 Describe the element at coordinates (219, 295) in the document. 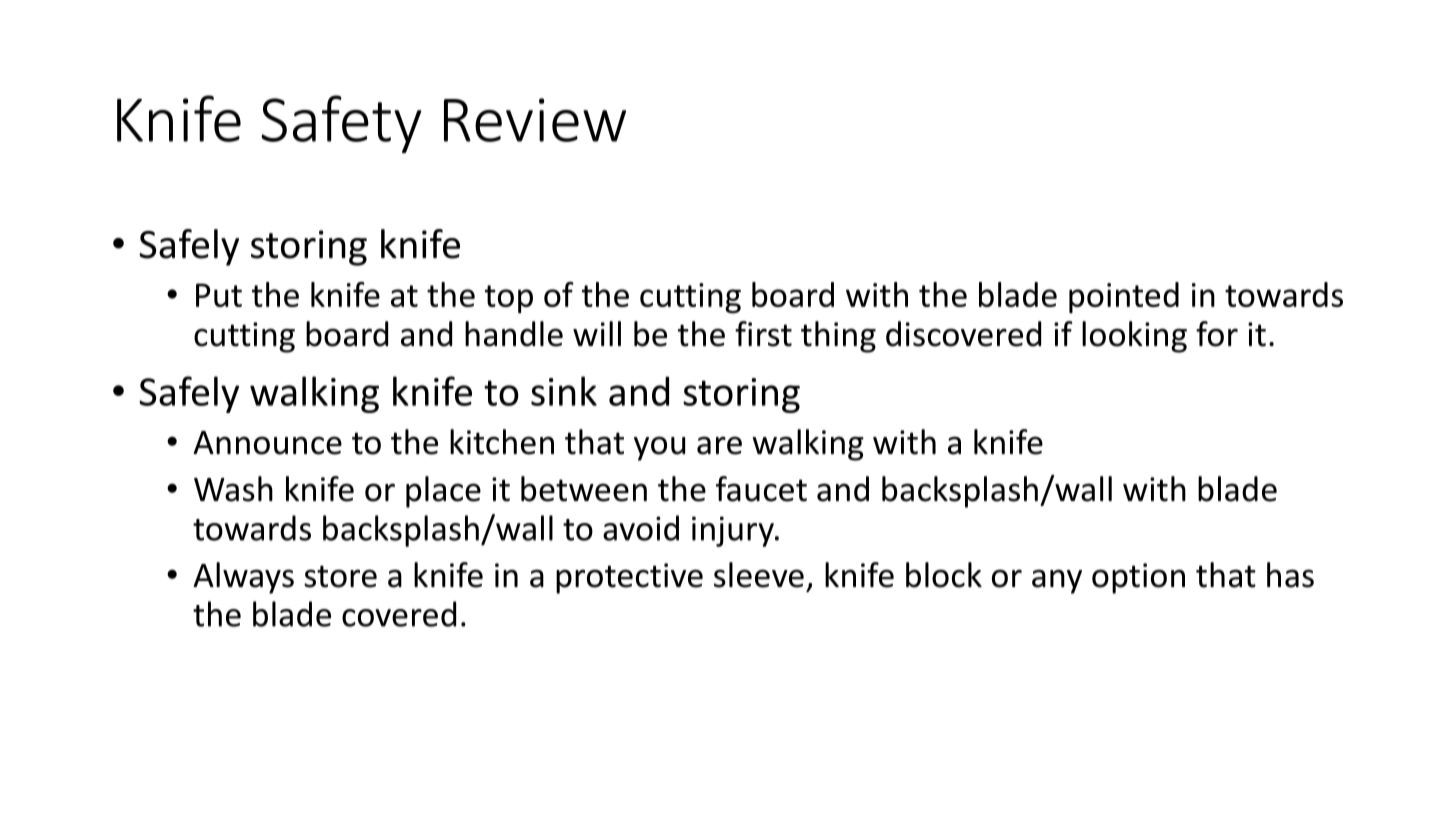

I see `Put` at that location.
